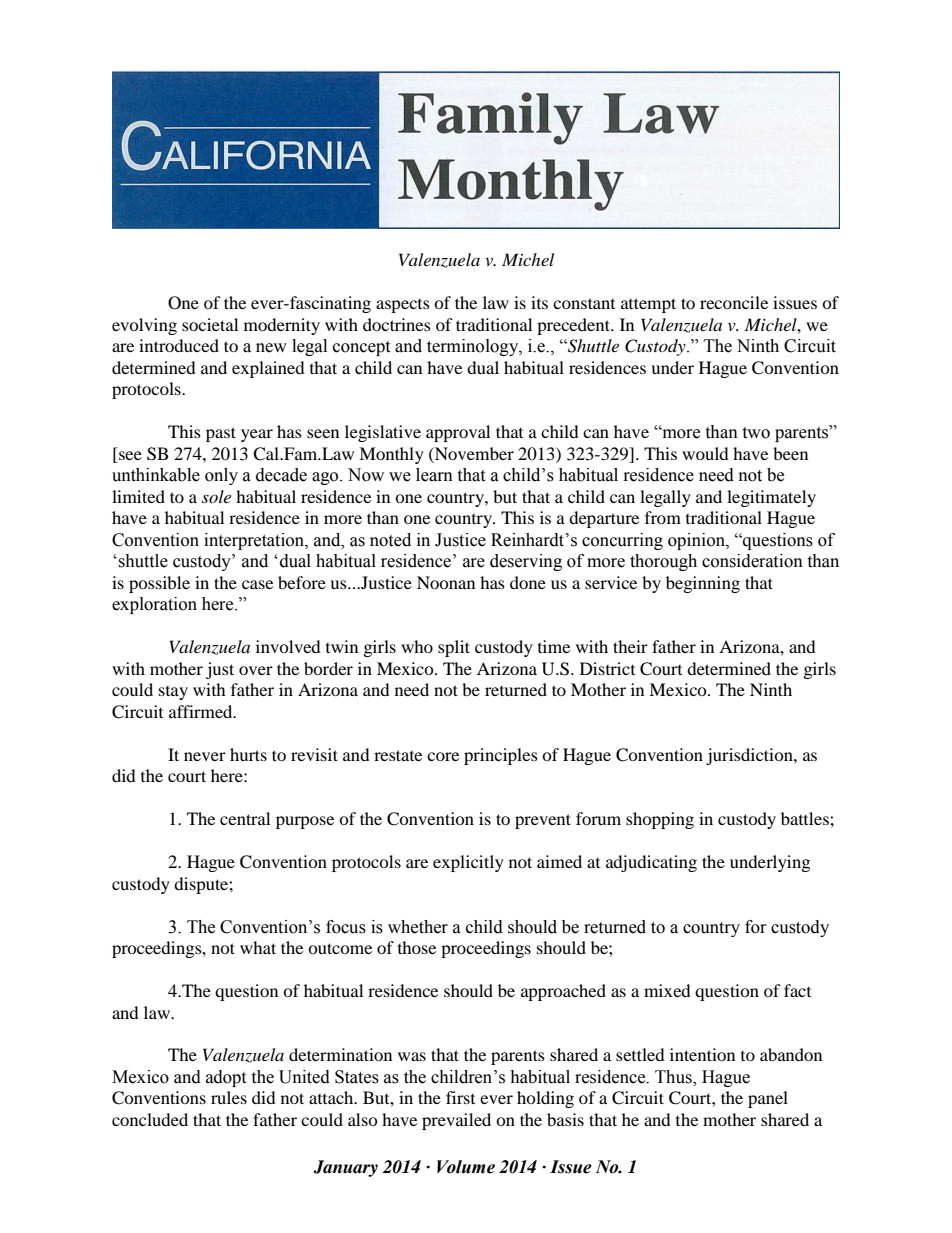  Describe the element at coordinates (229, 1097) in the image. I see `rules` at that location.
